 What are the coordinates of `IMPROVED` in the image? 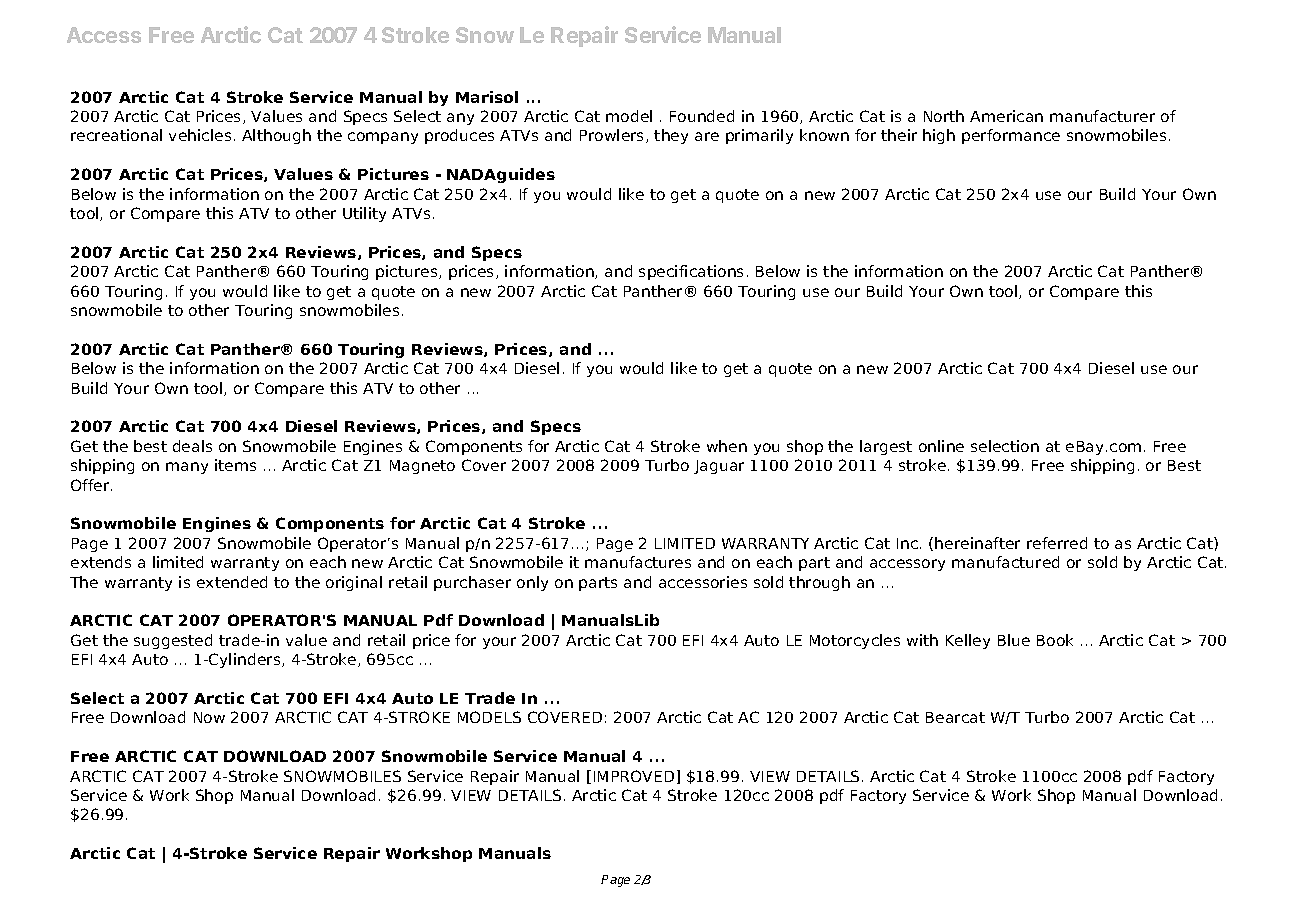 It's located at (634, 776).
